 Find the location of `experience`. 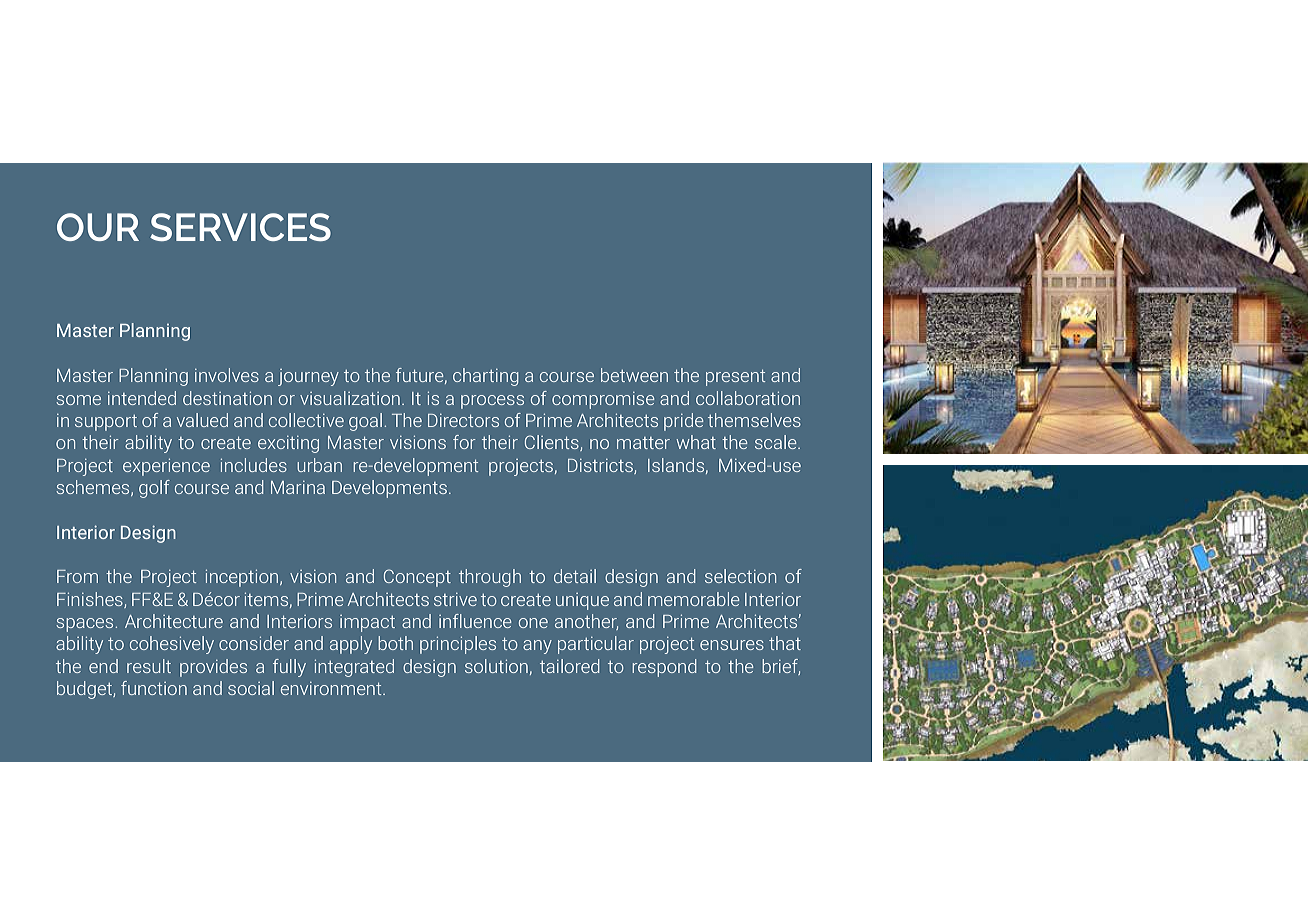

experience is located at coordinates (166, 467).
